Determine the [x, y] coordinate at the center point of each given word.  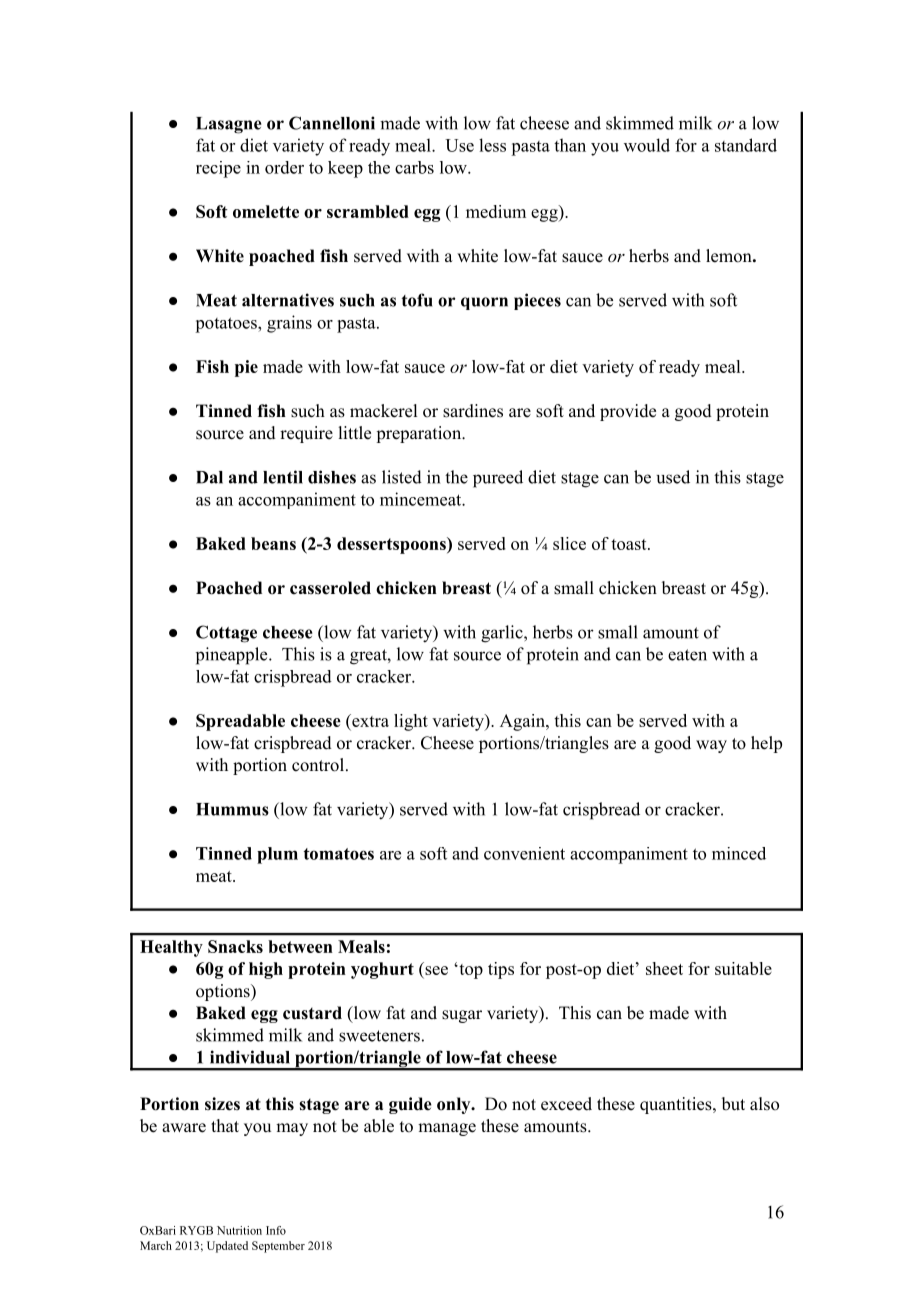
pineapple [233, 656]
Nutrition [239, 1230]
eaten [687, 655]
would [647, 145]
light [411, 722]
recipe [218, 169]
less [492, 145]
